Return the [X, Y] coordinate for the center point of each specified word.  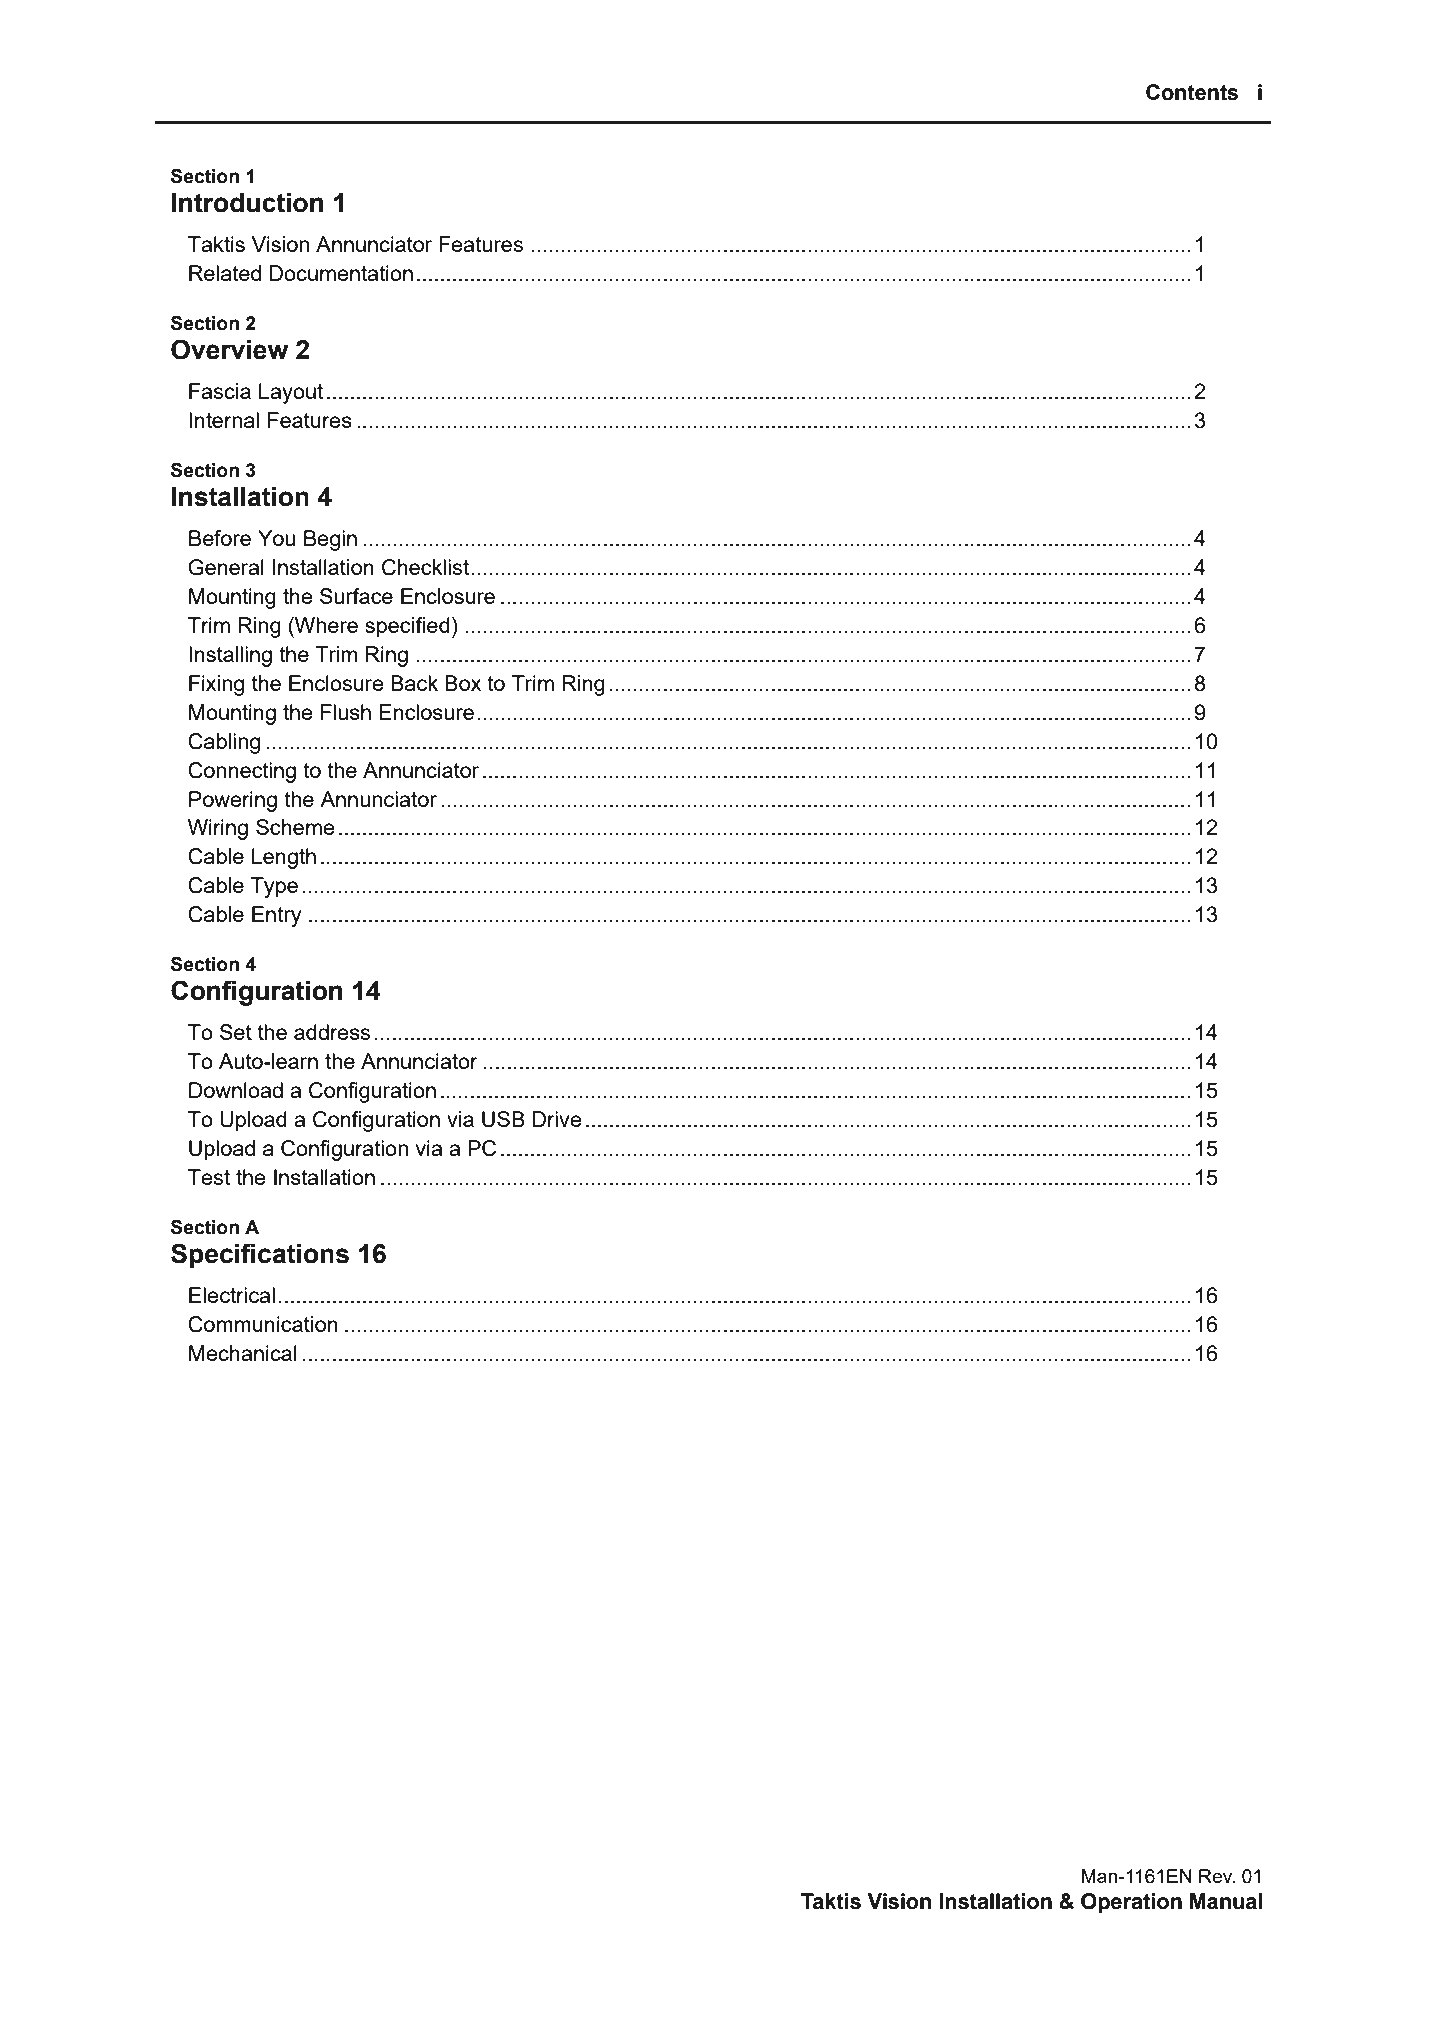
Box [463, 683]
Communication [263, 1324]
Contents [1192, 92]
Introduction [247, 203]
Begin [330, 540]
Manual [1226, 1901]
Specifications [260, 1256]
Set [236, 1032]
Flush [346, 712]
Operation [1131, 1903]
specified [407, 627]
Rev [1217, 1876]
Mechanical [243, 1353]
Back [414, 683]
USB [503, 1119]
